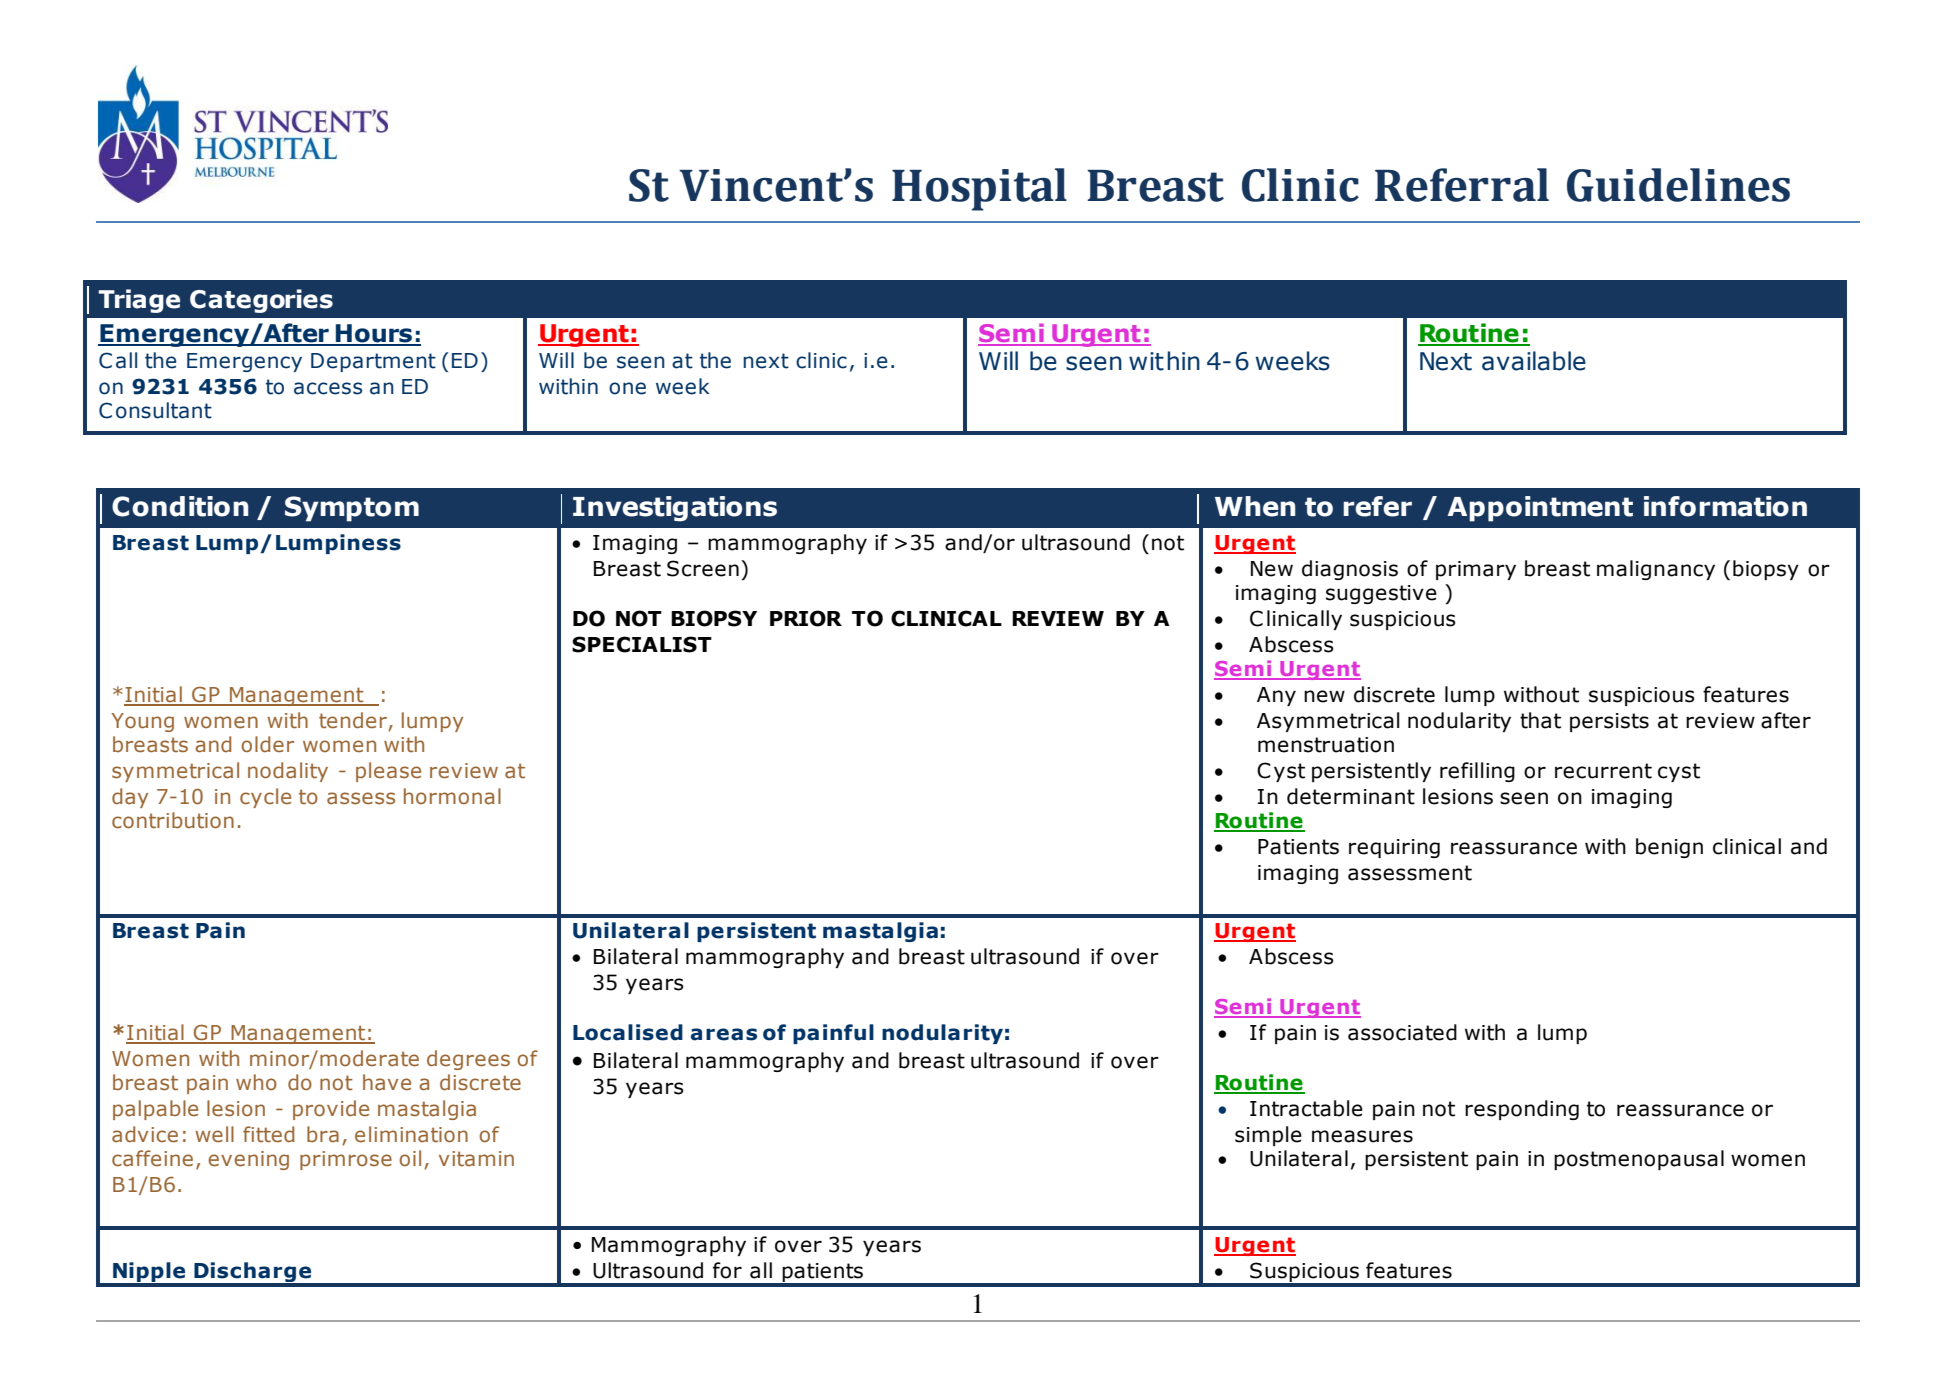  What do you see at coordinates (323, 1134) in the page?
I see `bra` at bounding box center [323, 1134].
